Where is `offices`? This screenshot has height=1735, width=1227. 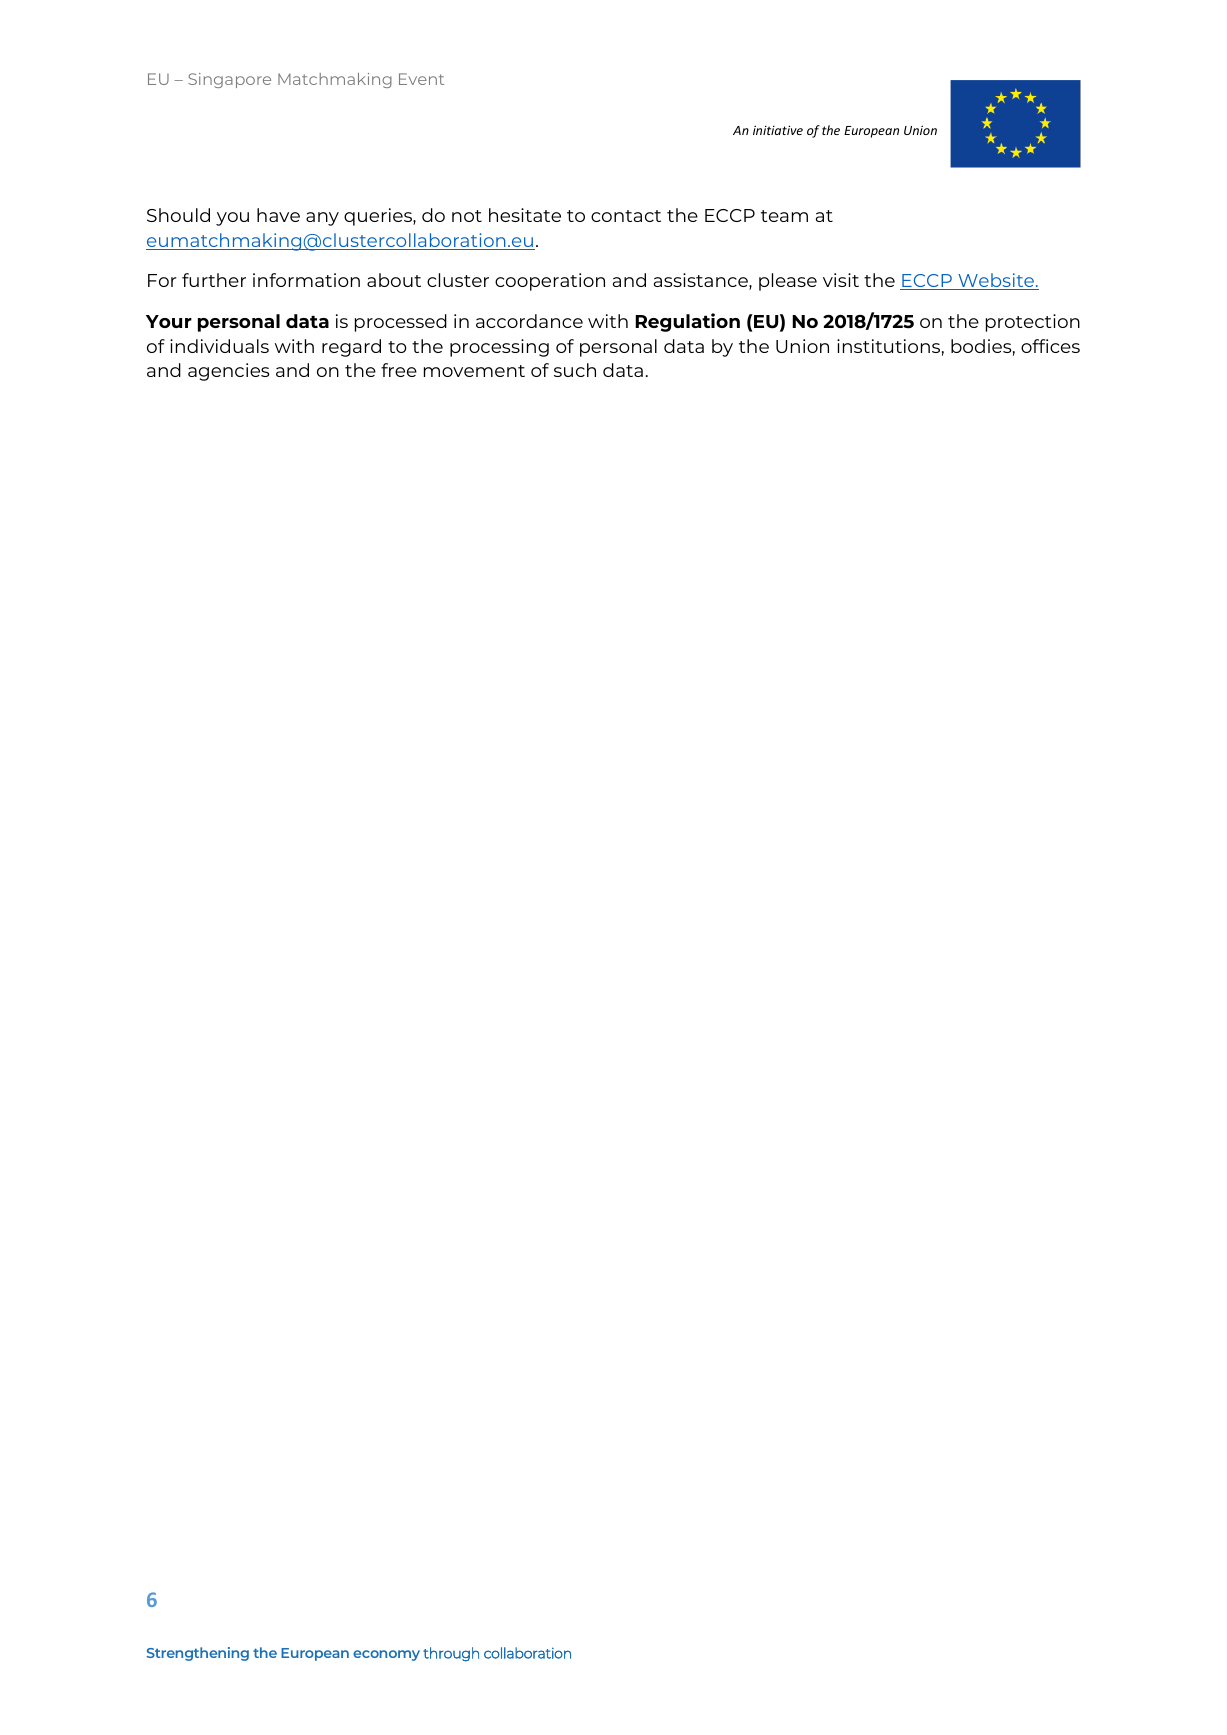 offices is located at coordinates (1050, 346).
